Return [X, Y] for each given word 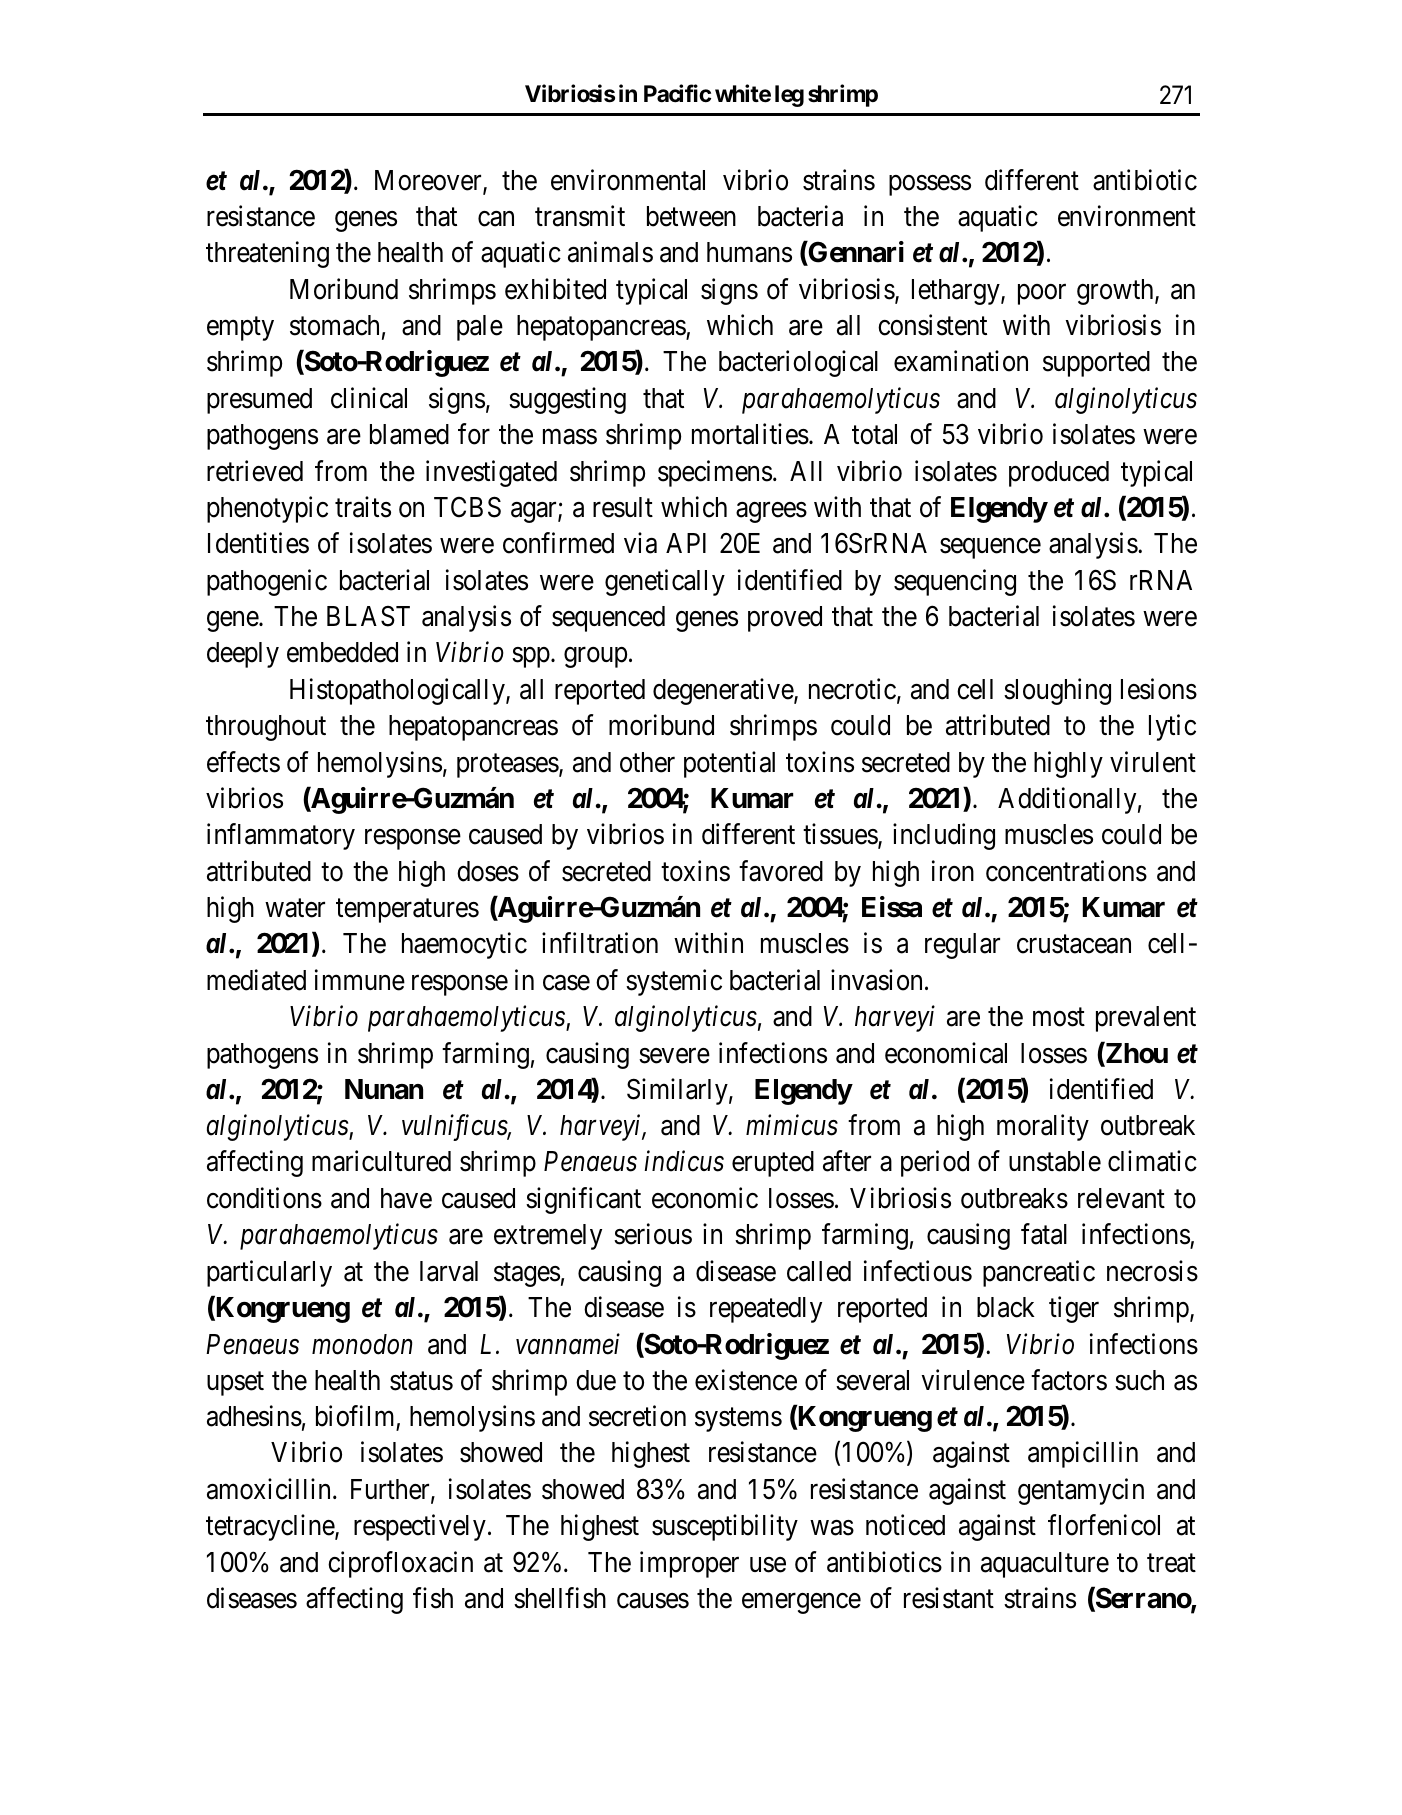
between [691, 216]
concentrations [1066, 871]
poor [1042, 294]
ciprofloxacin [400, 1564]
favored [781, 871]
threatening [267, 254]
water [295, 908]
